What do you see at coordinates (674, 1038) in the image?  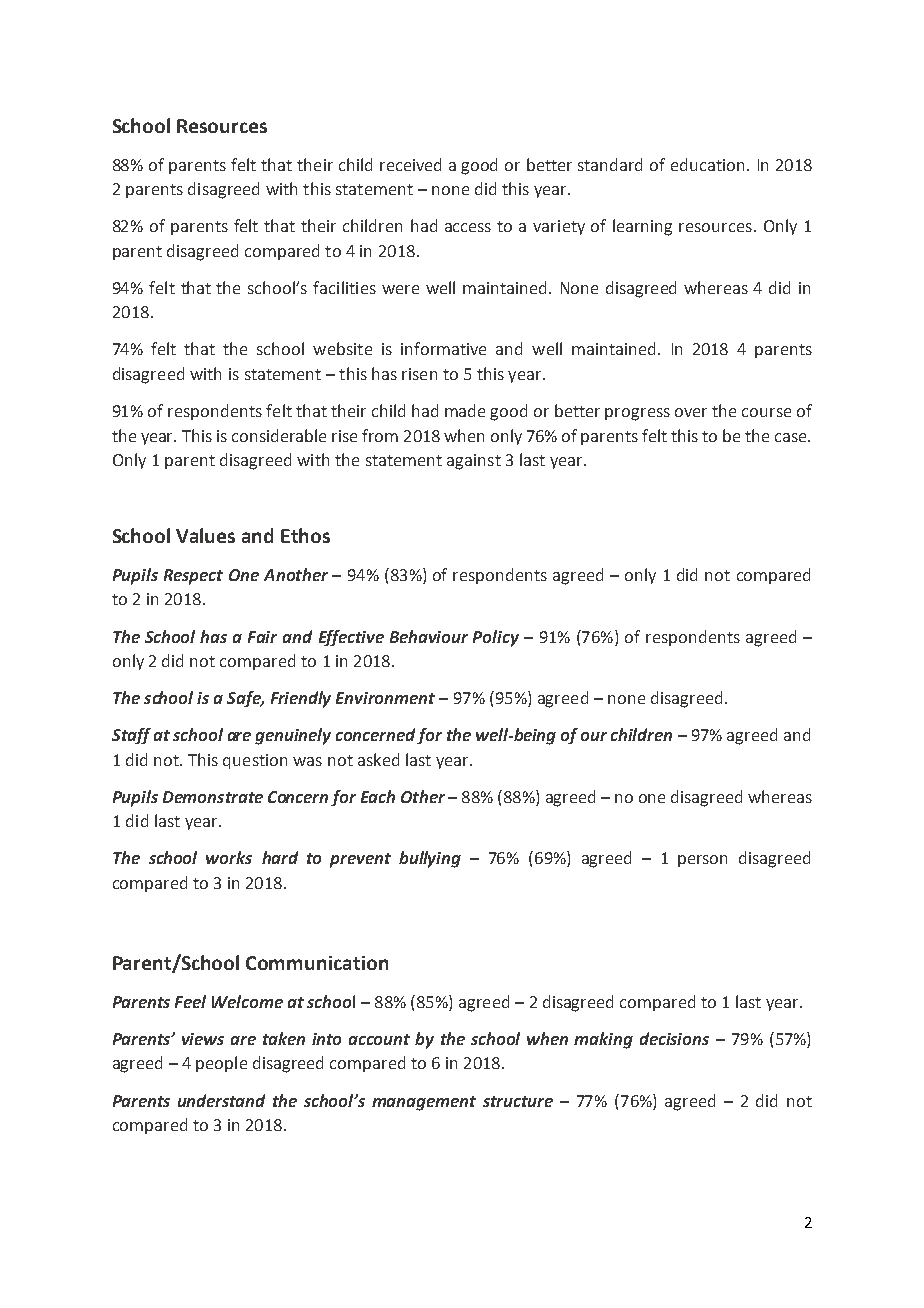 I see `decisions` at bounding box center [674, 1038].
